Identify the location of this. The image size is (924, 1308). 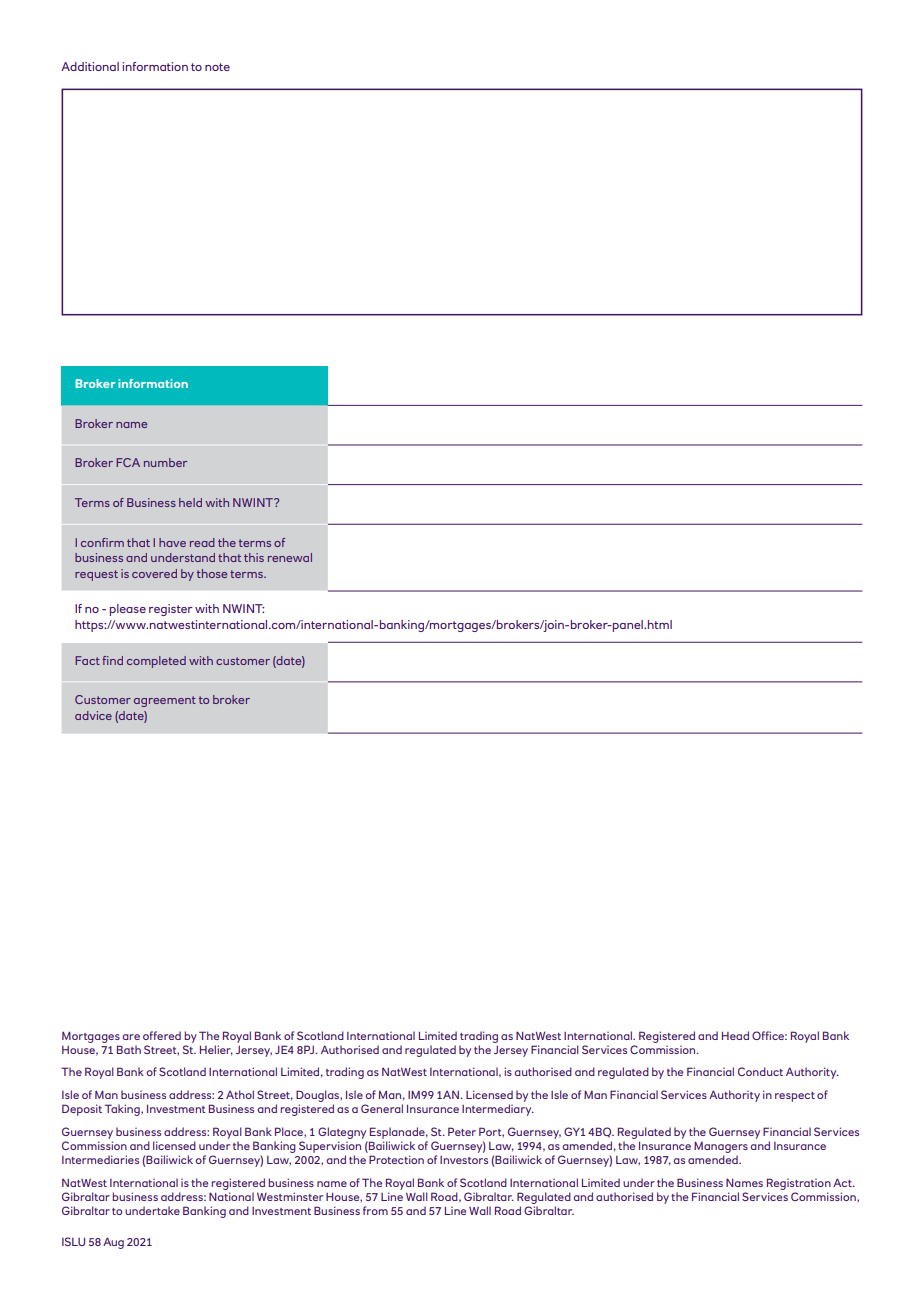
(254, 557).
